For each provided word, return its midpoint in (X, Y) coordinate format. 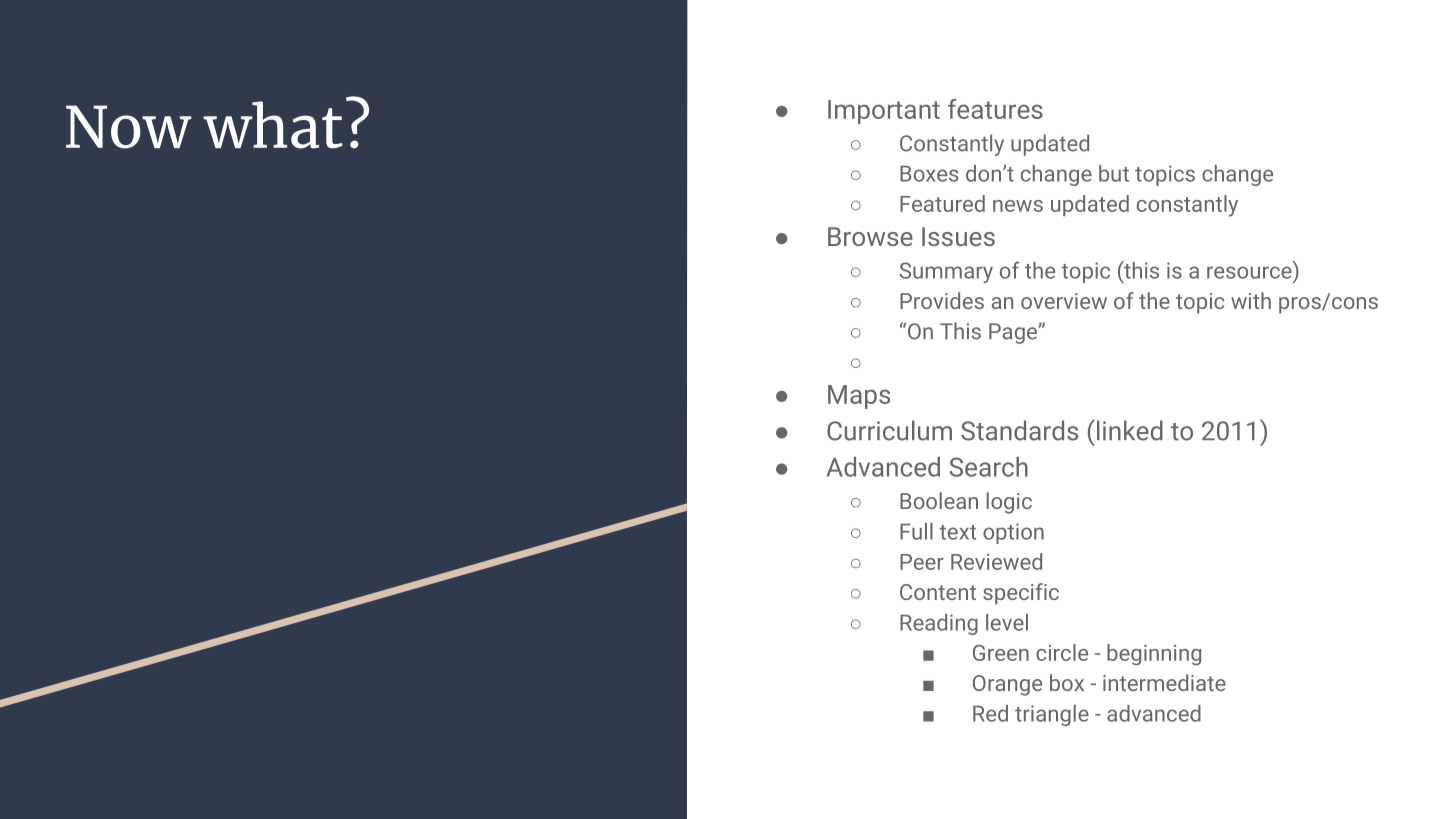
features (995, 109)
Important (884, 112)
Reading (939, 624)
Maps (859, 397)
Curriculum (889, 430)
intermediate (1164, 682)
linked (1130, 430)
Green (1001, 653)
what (273, 125)
